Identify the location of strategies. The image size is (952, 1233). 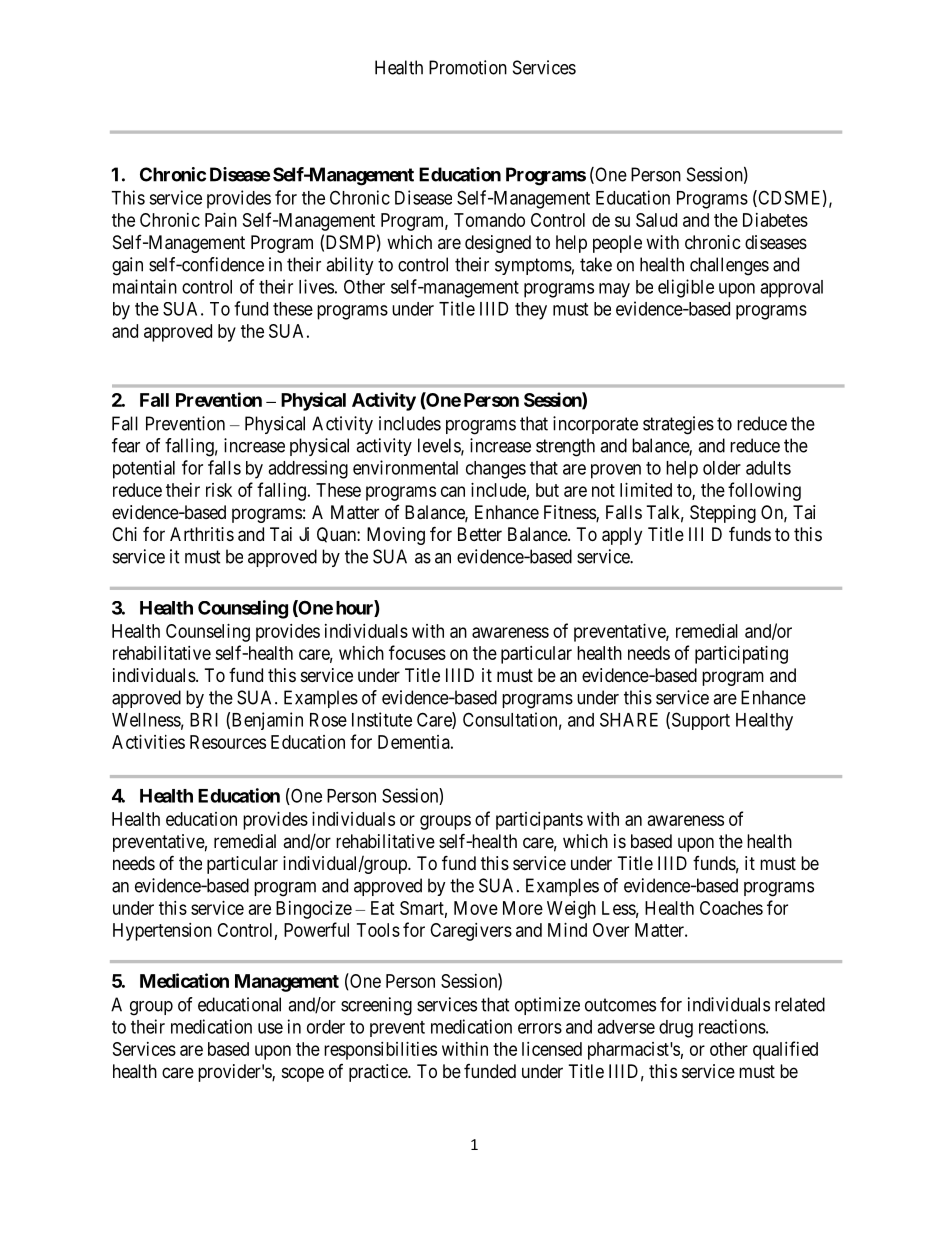
(678, 425).
